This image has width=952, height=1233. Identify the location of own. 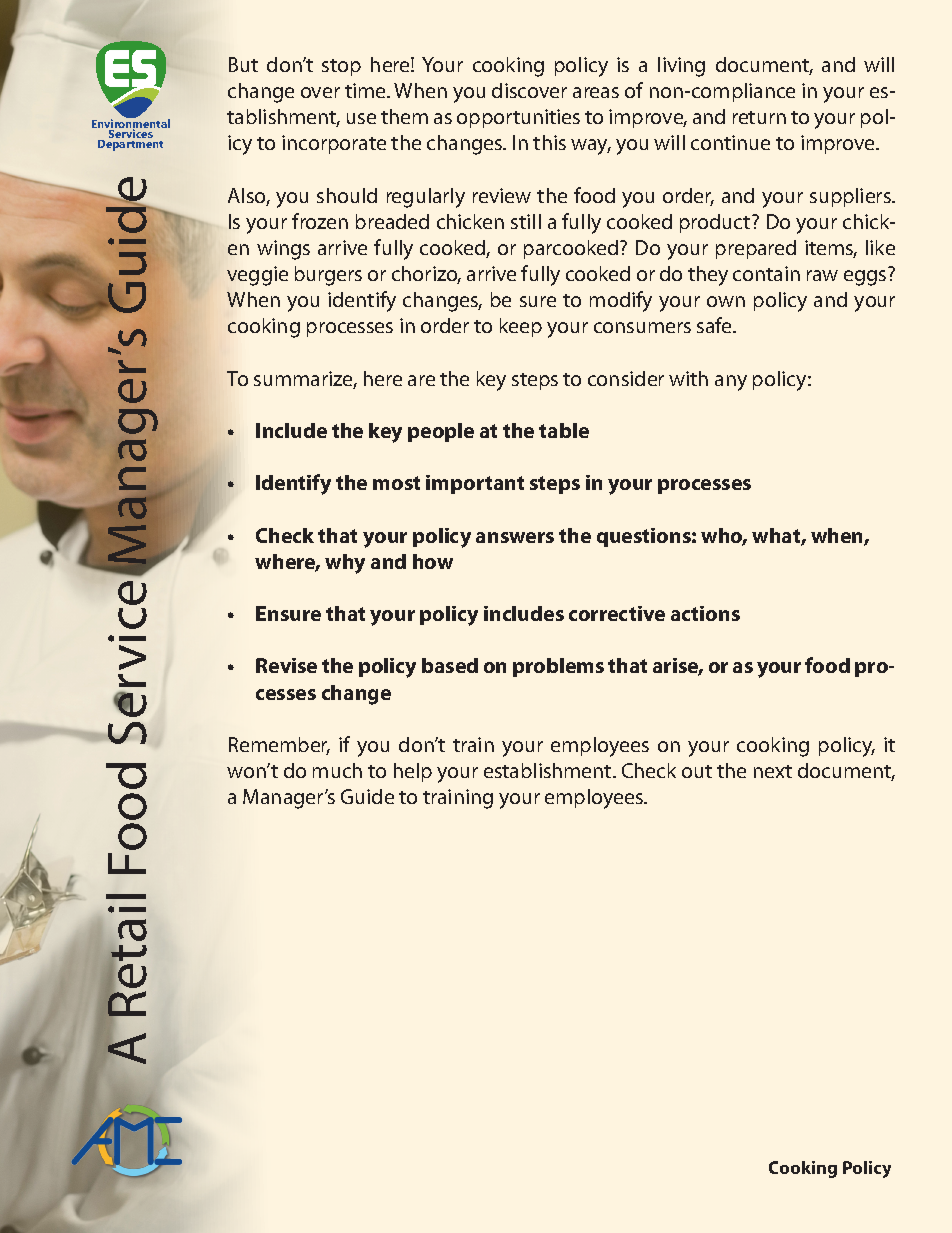
(726, 301).
